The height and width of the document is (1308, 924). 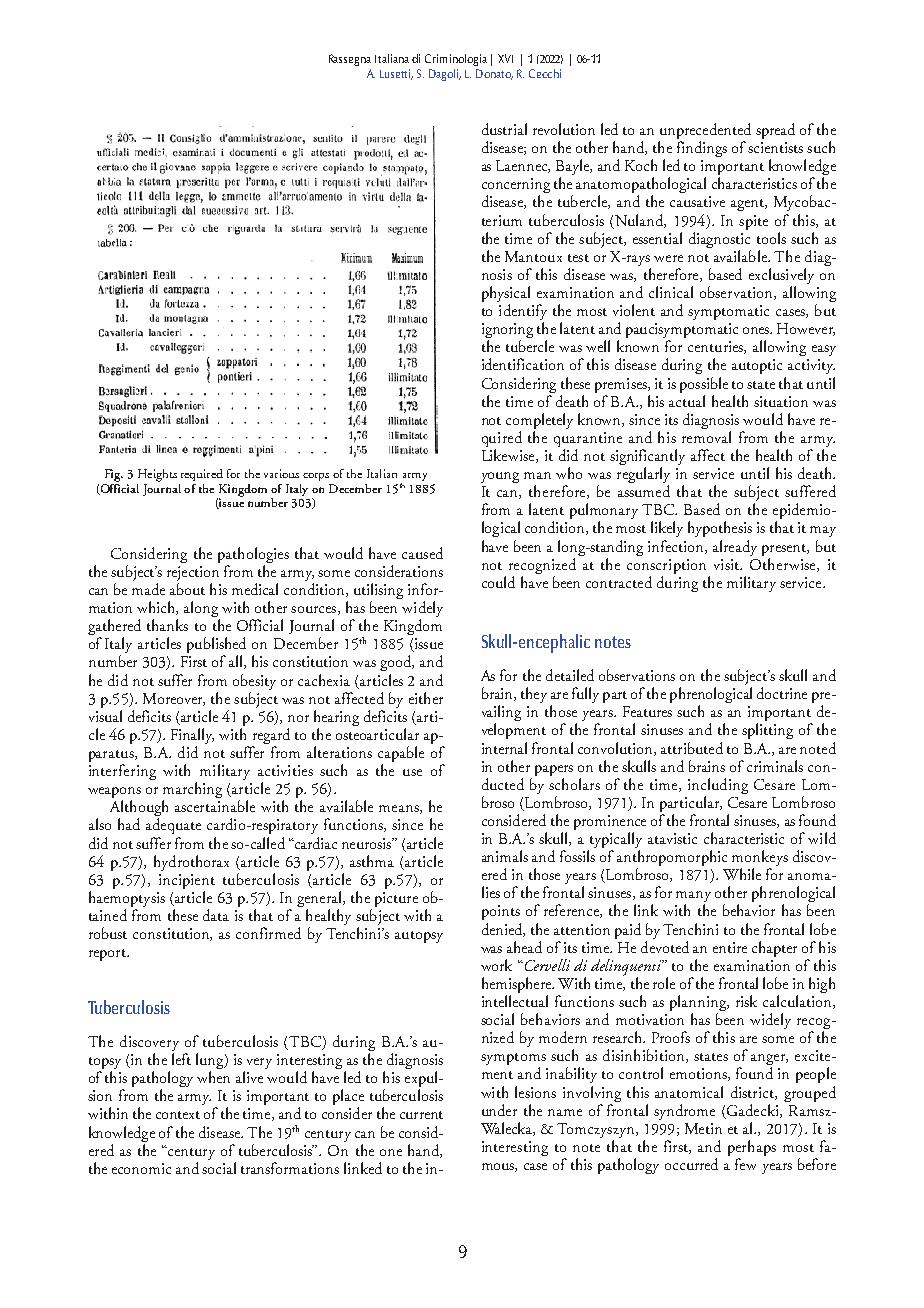 What do you see at coordinates (178, 1115) in the document?
I see `context` at bounding box center [178, 1115].
